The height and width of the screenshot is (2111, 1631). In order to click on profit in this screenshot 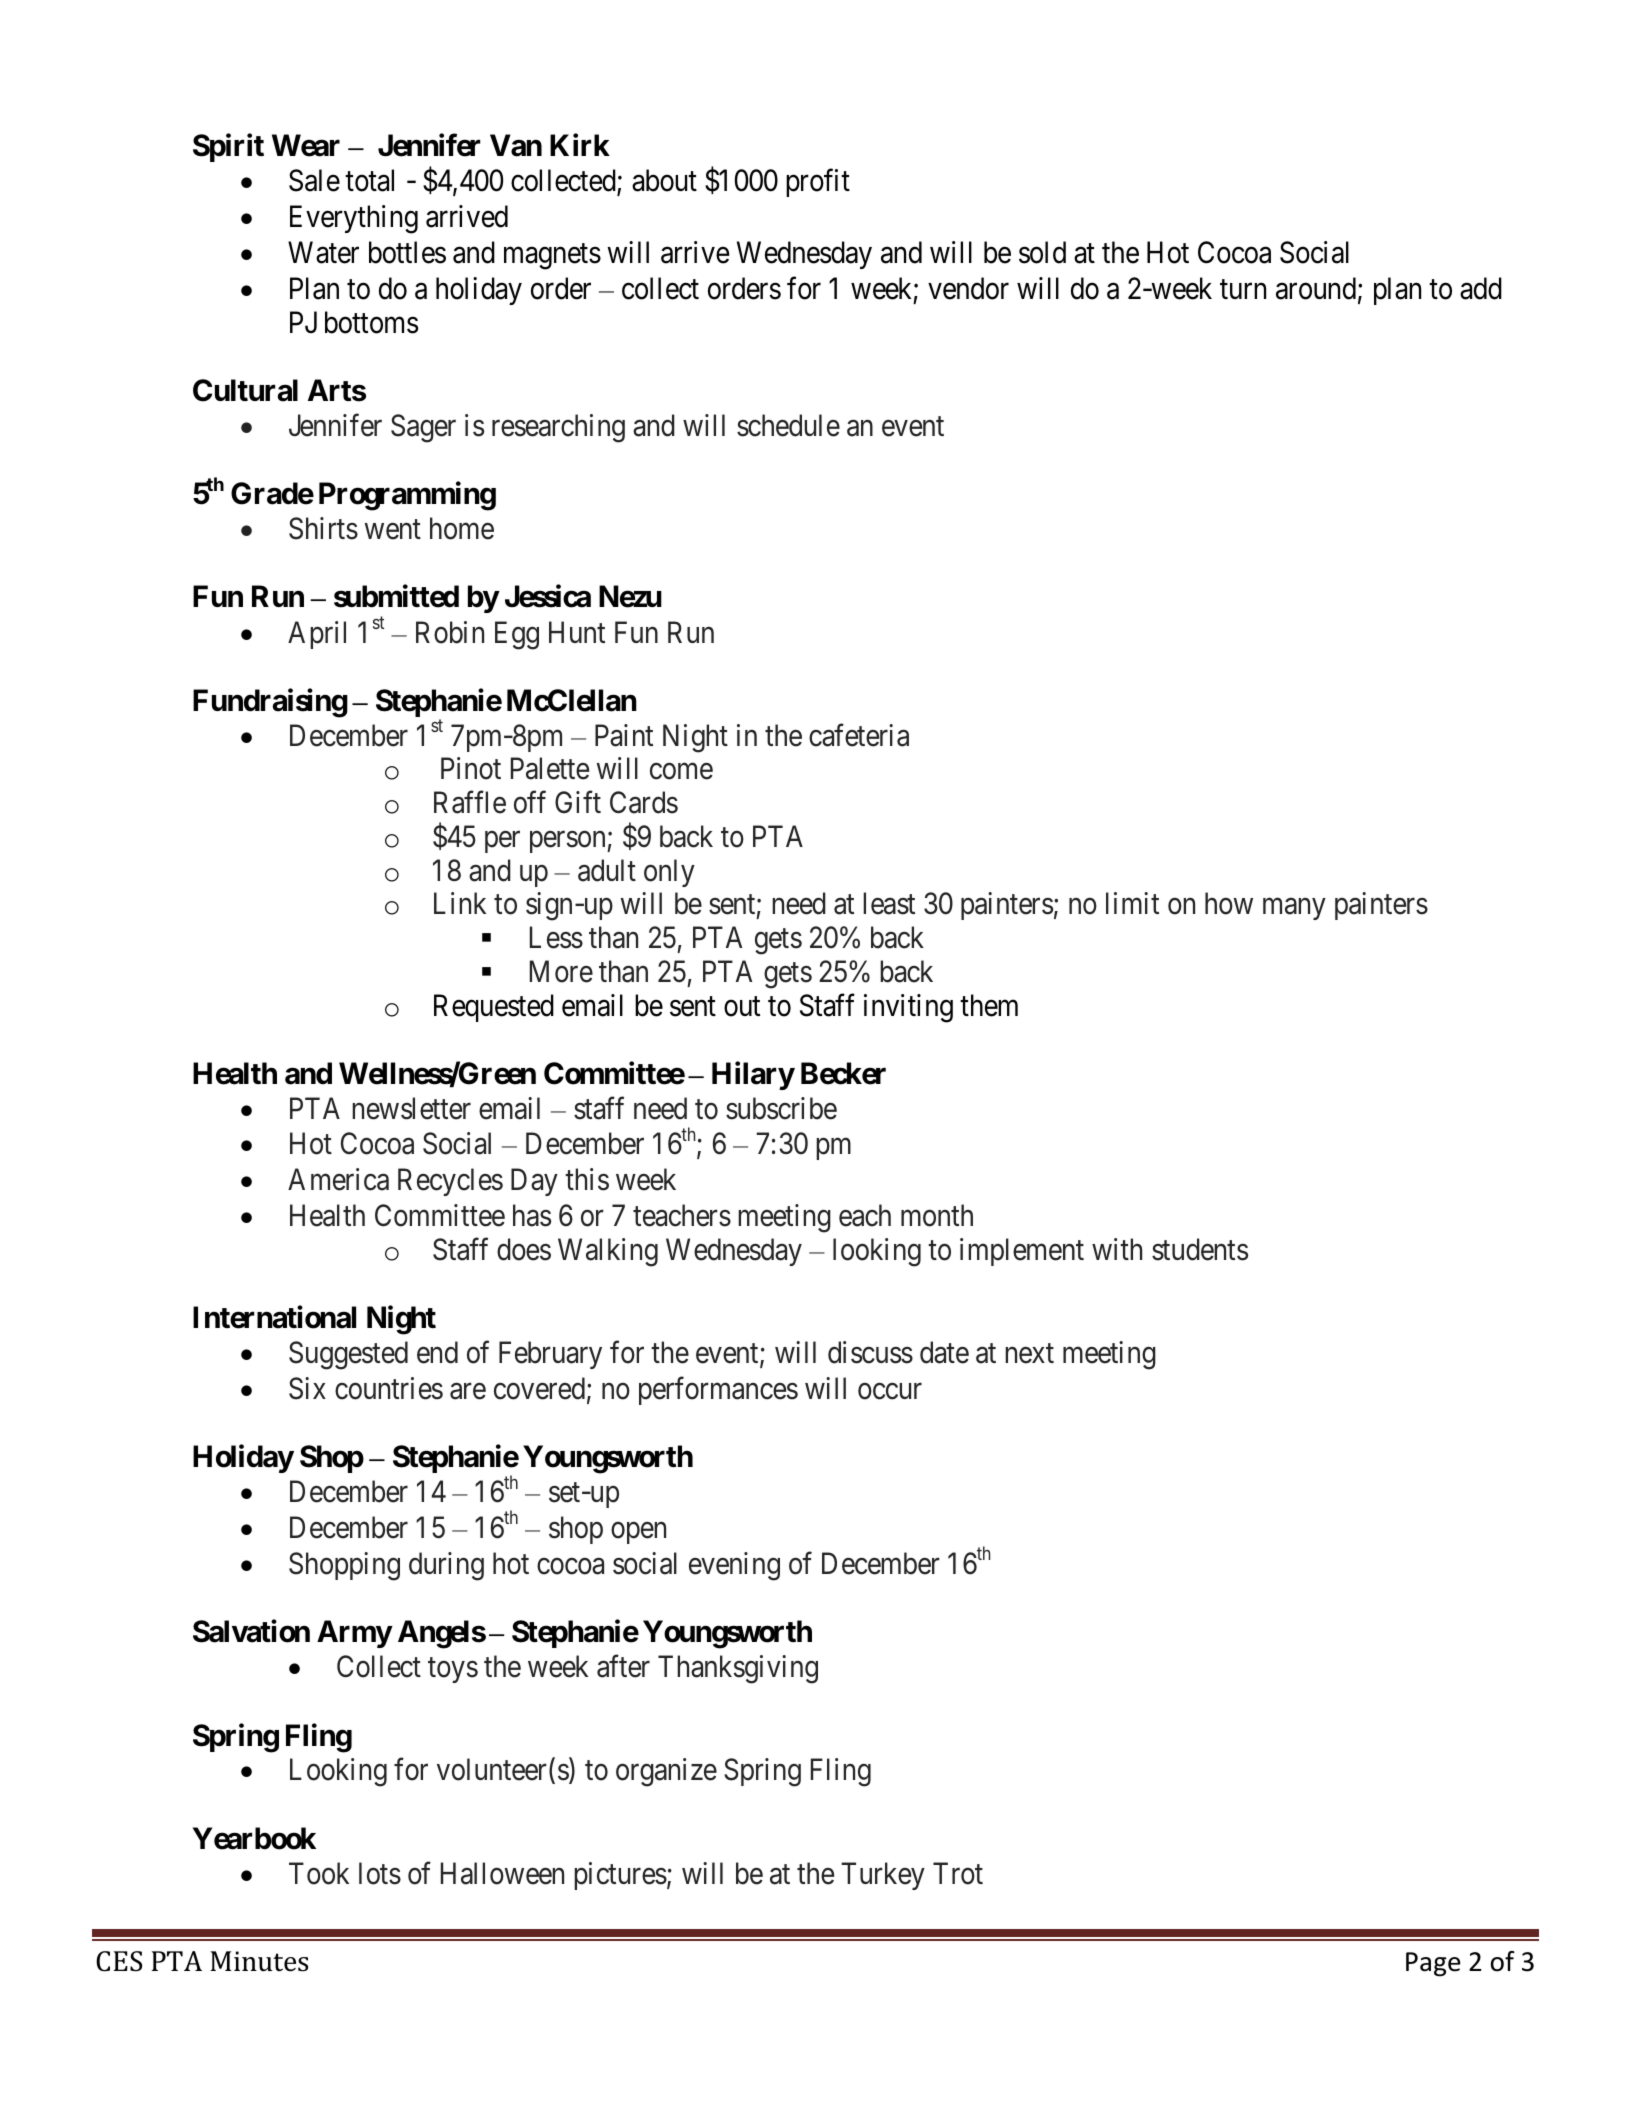, I will do `click(818, 183)`.
